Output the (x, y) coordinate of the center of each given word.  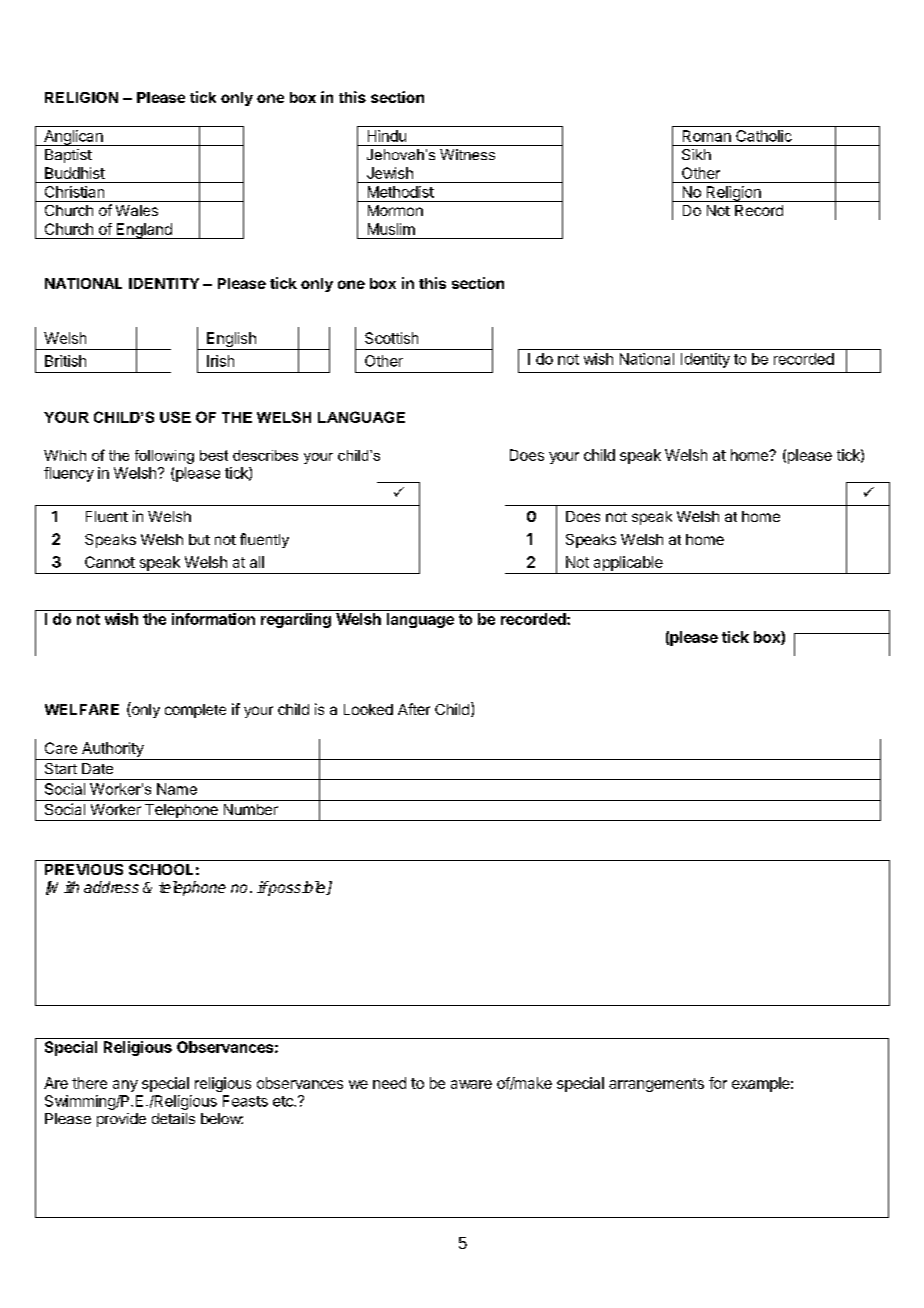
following (164, 457)
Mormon (395, 210)
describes (265, 455)
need (389, 1083)
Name (177, 789)
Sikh (696, 154)
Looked (368, 709)
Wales (137, 210)
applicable (628, 563)
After (414, 709)
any (125, 1086)
